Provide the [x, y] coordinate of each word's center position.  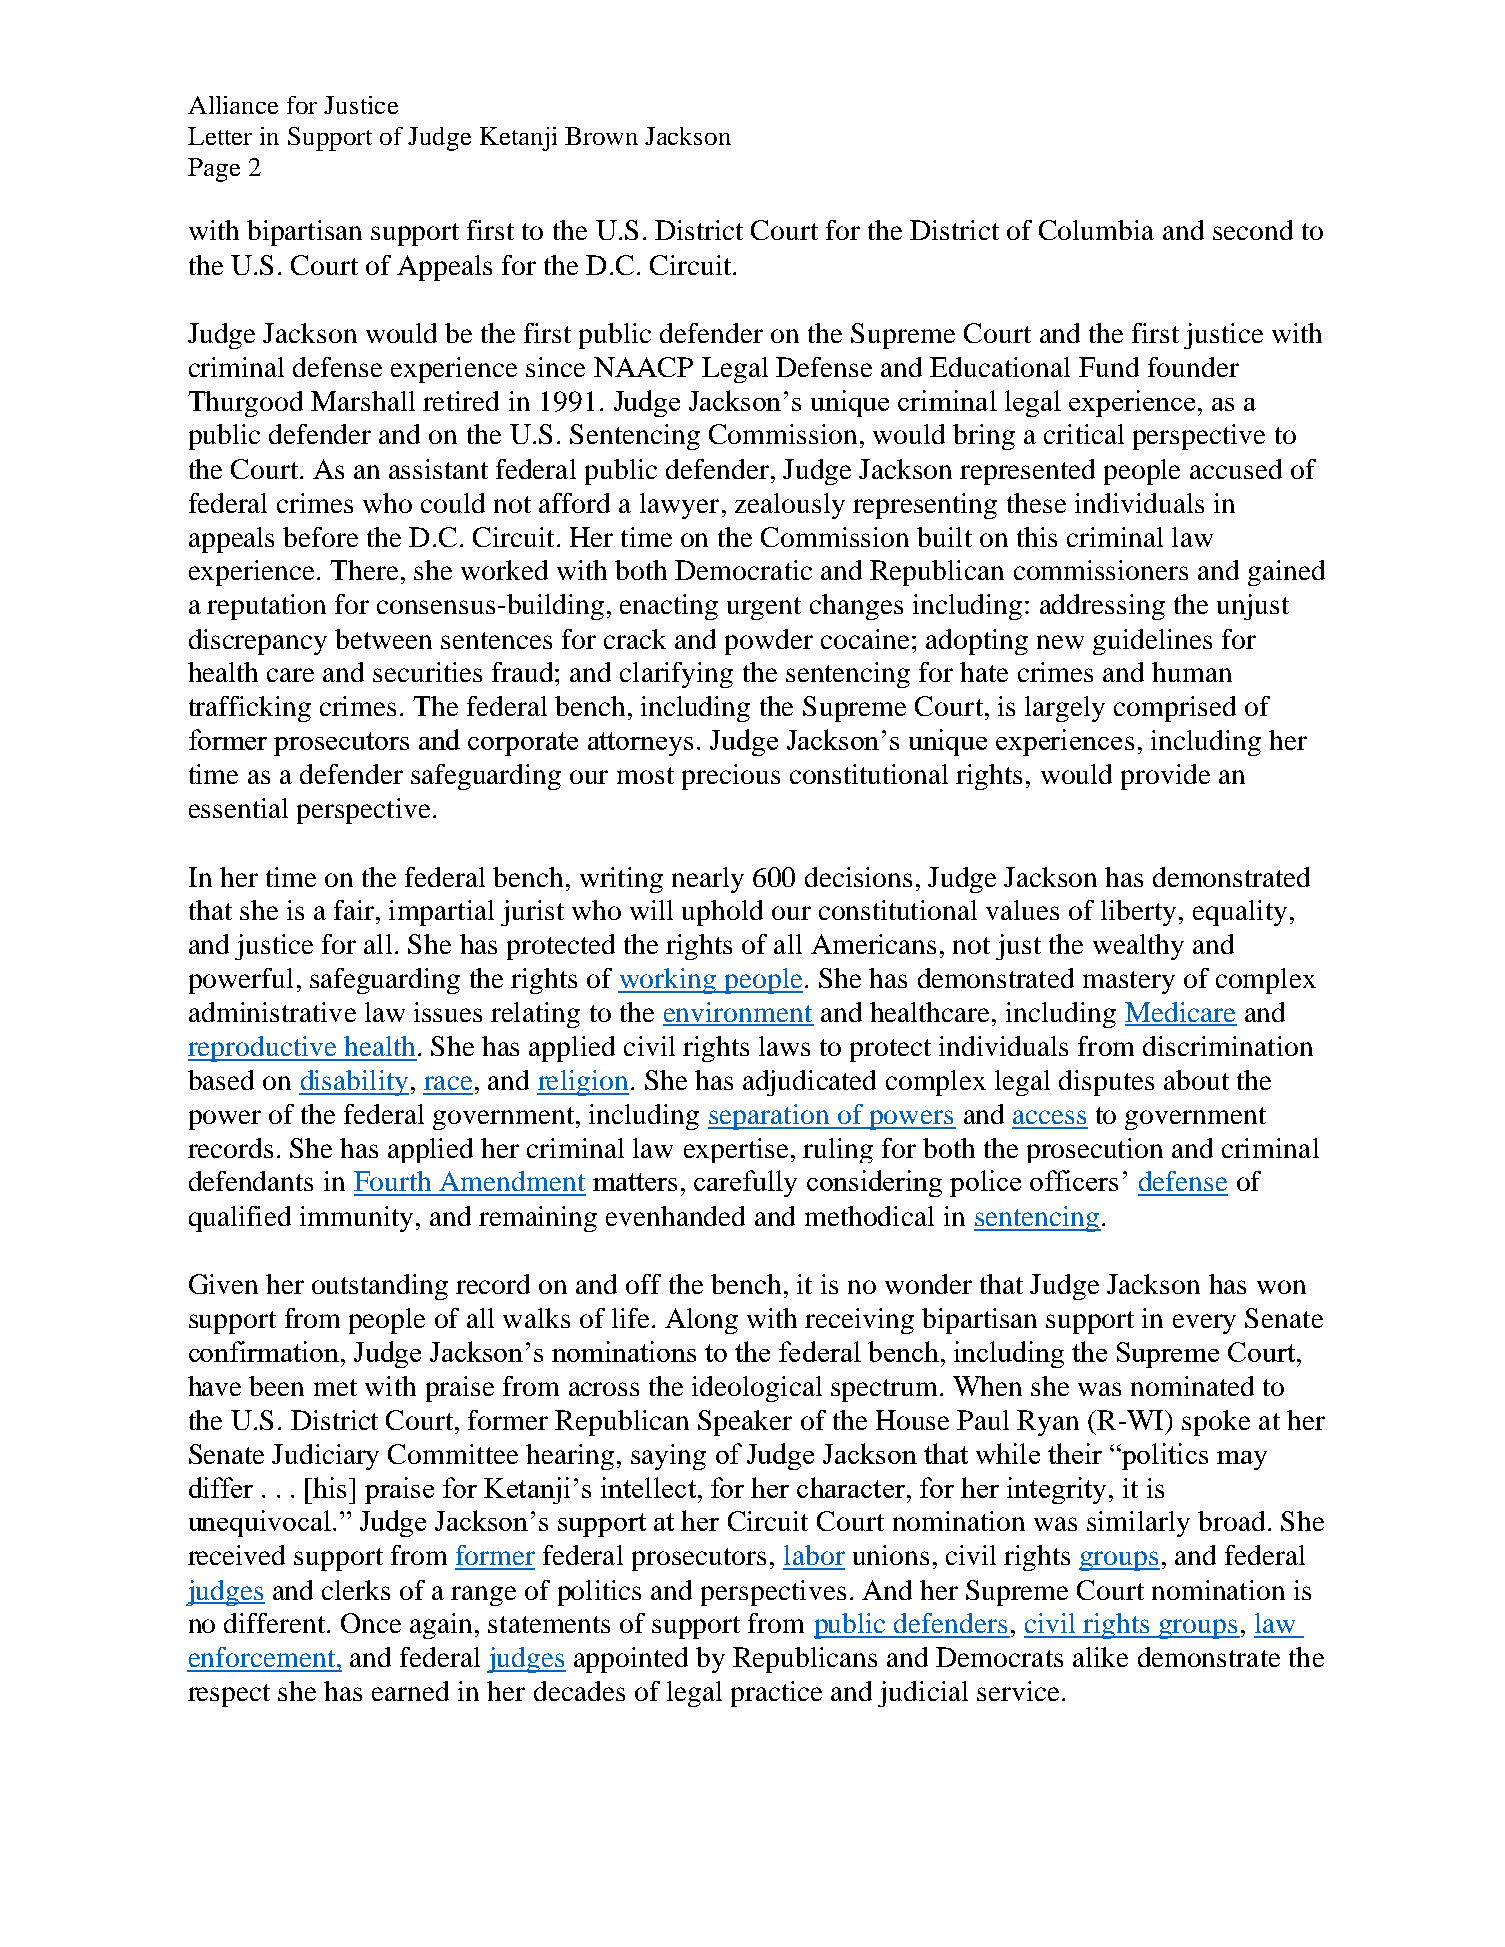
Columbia [1096, 230]
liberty [1138, 913]
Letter [220, 136]
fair [355, 910]
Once [371, 1623]
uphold [722, 913]
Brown [601, 136]
